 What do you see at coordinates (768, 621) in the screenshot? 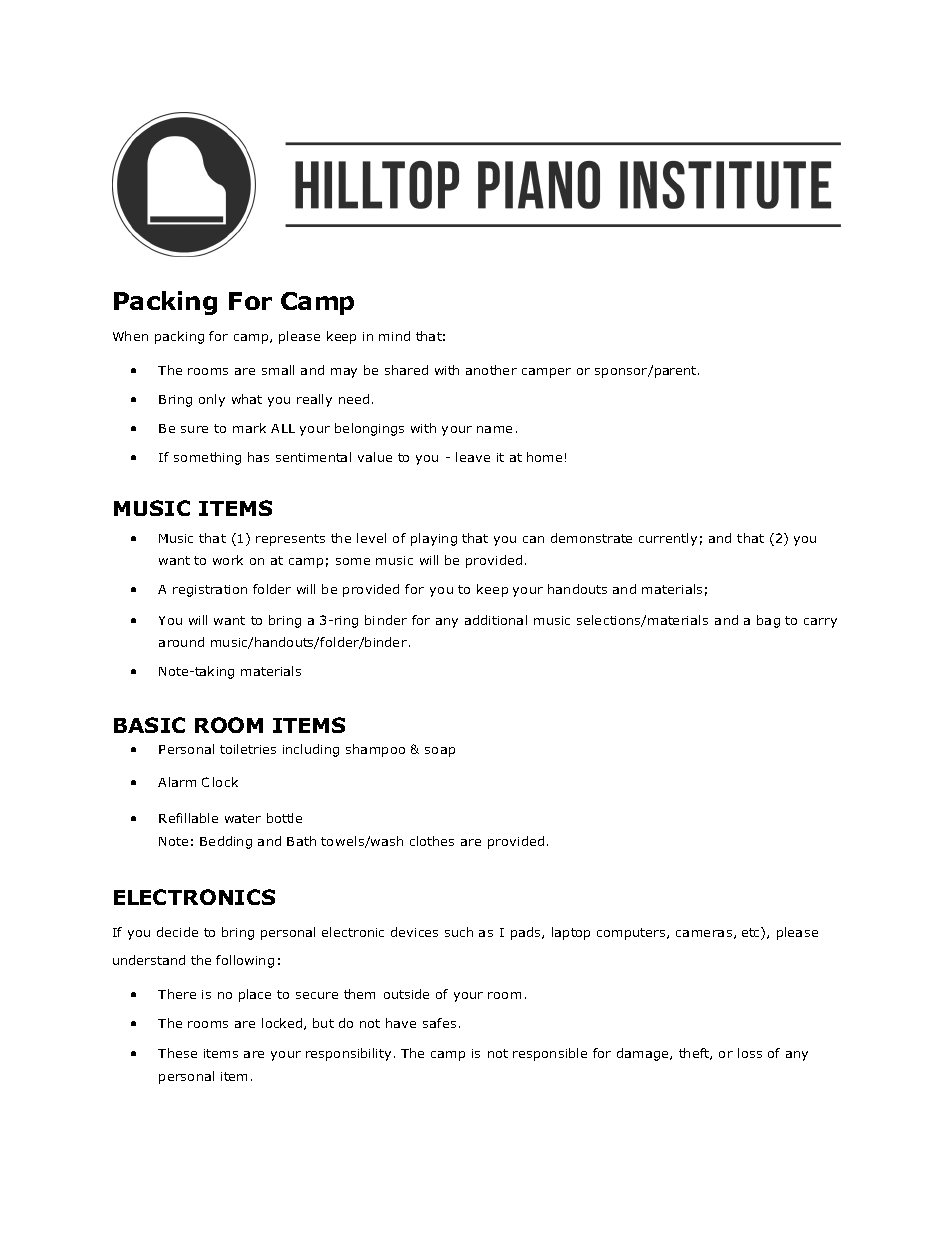
I see `bag` at bounding box center [768, 621].
